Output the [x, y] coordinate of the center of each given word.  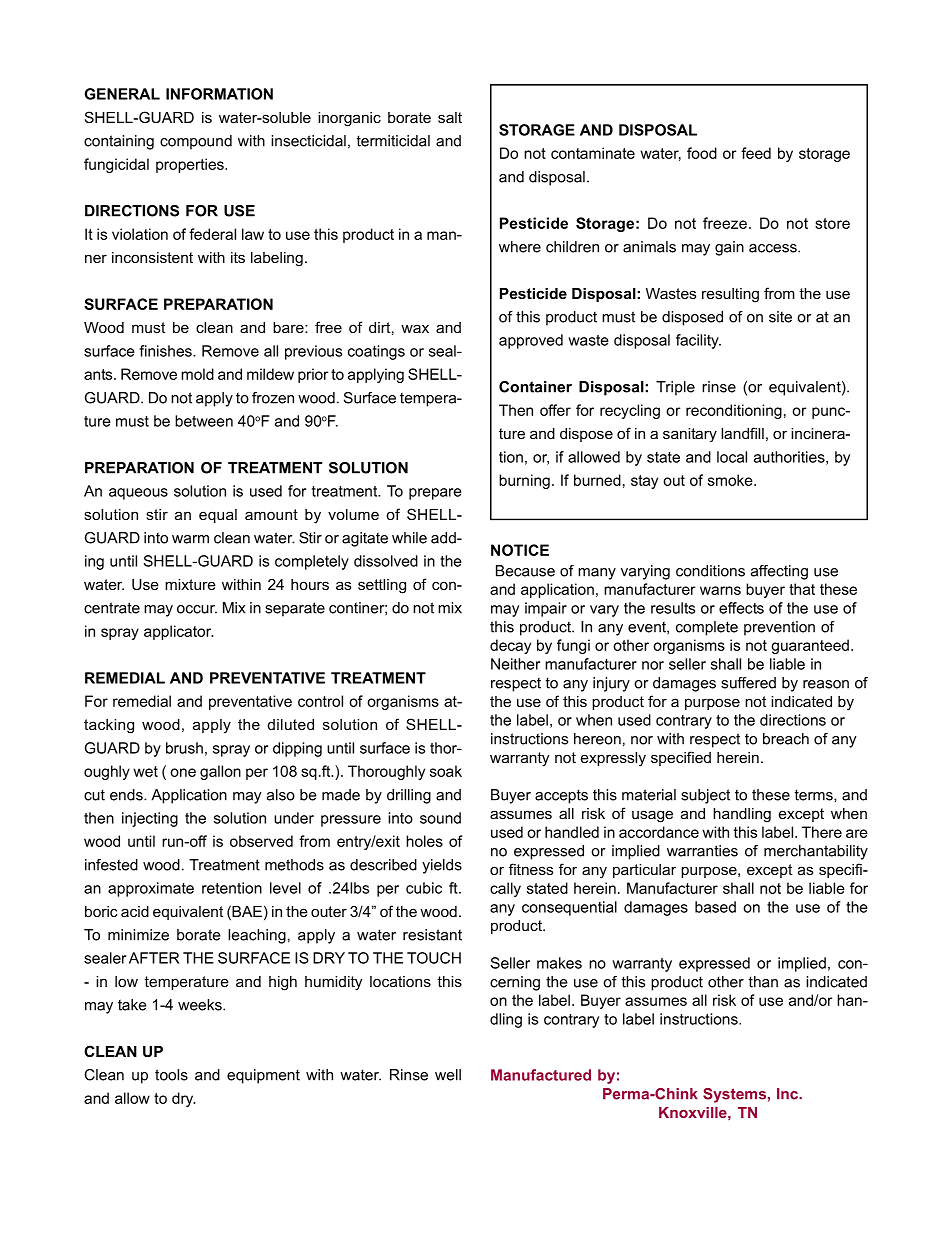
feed [756, 153]
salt [450, 117]
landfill [742, 433]
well [448, 1075]
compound [196, 142]
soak [446, 771]
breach [786, 739]
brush [184, 748]
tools [171, 1075]
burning [524, 481]
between [204, 421]
